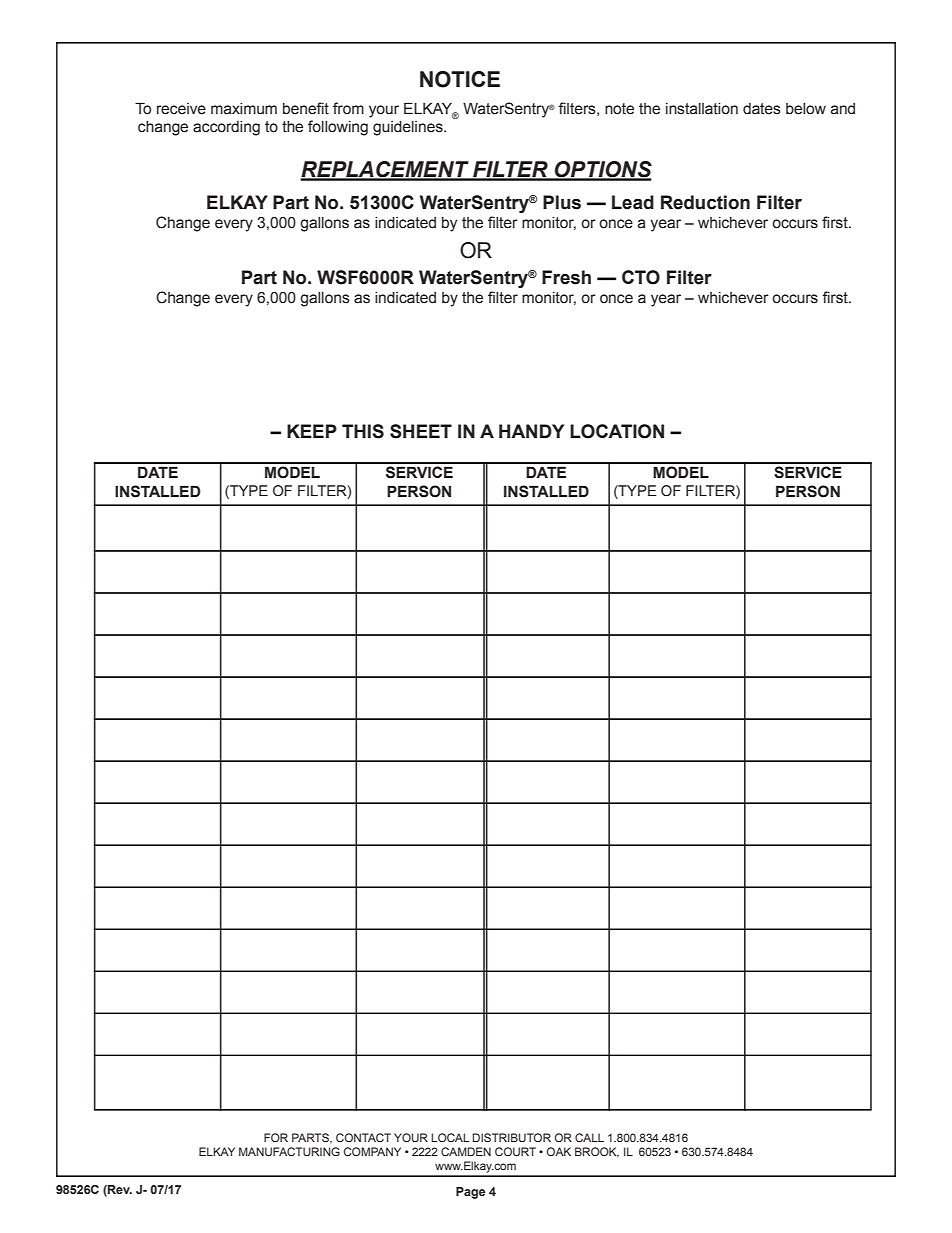  I want to click on Fresh, so click(566, 277).
